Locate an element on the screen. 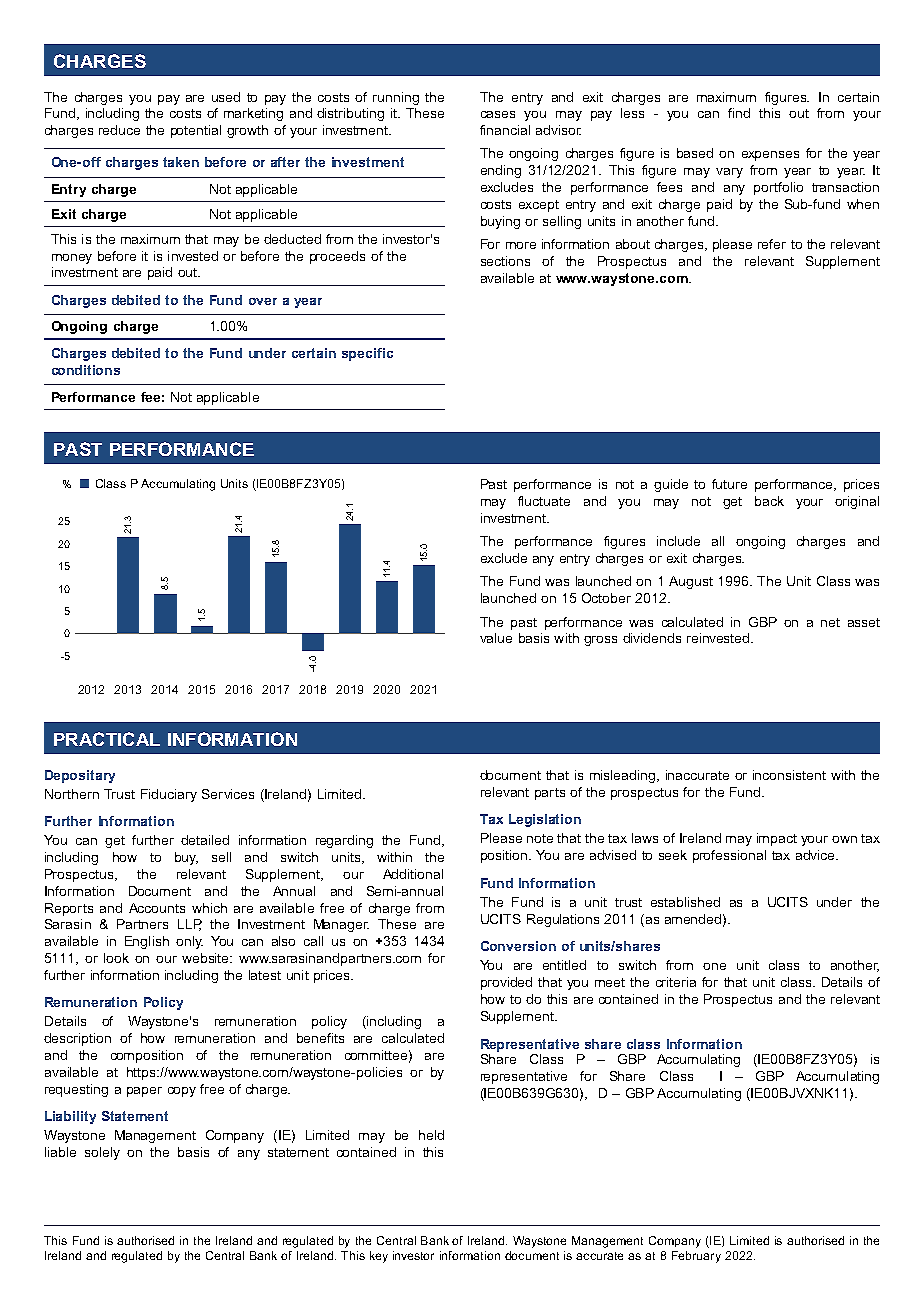  value is located at coordinates (496, 638).
